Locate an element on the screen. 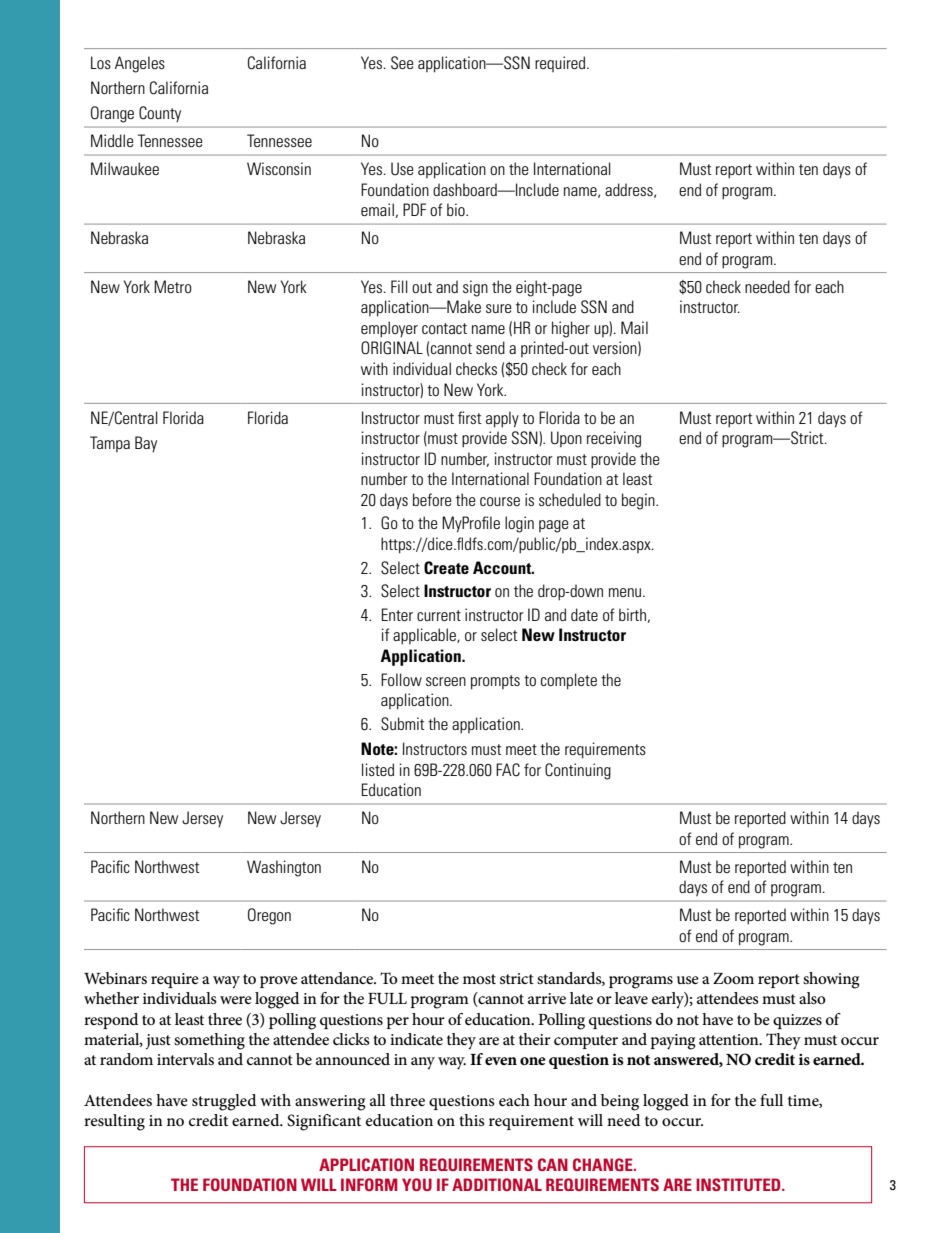 The image size is (952, 1233). current is located at coordinates (439, 615).
